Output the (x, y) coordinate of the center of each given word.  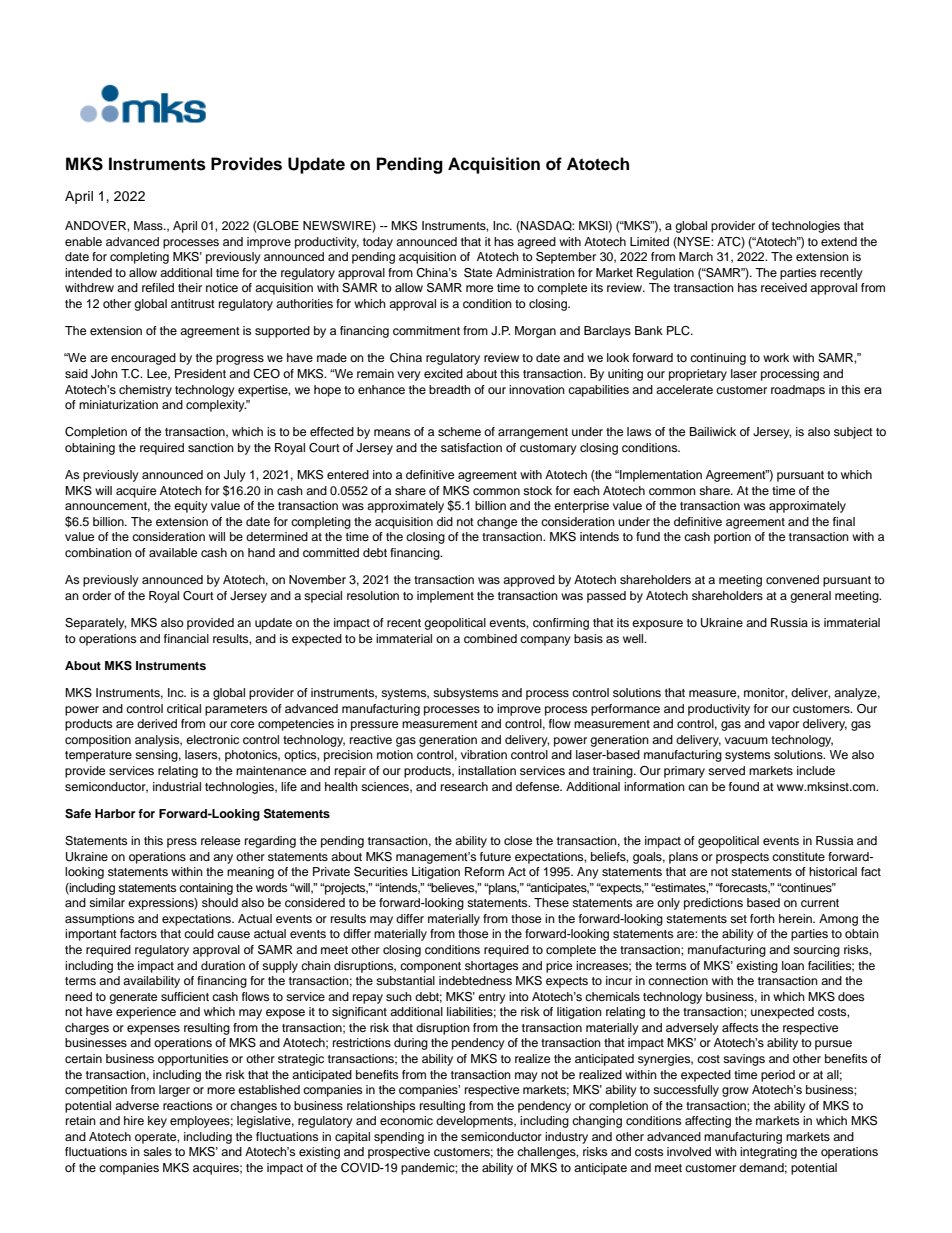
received (784, 287)
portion (732, 538)
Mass (149, 225)
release (220, 840)
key (157, 1122)
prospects (742, 858)
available (173, 552)
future (495, 856)
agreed (536, 243)
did (445, 521)
